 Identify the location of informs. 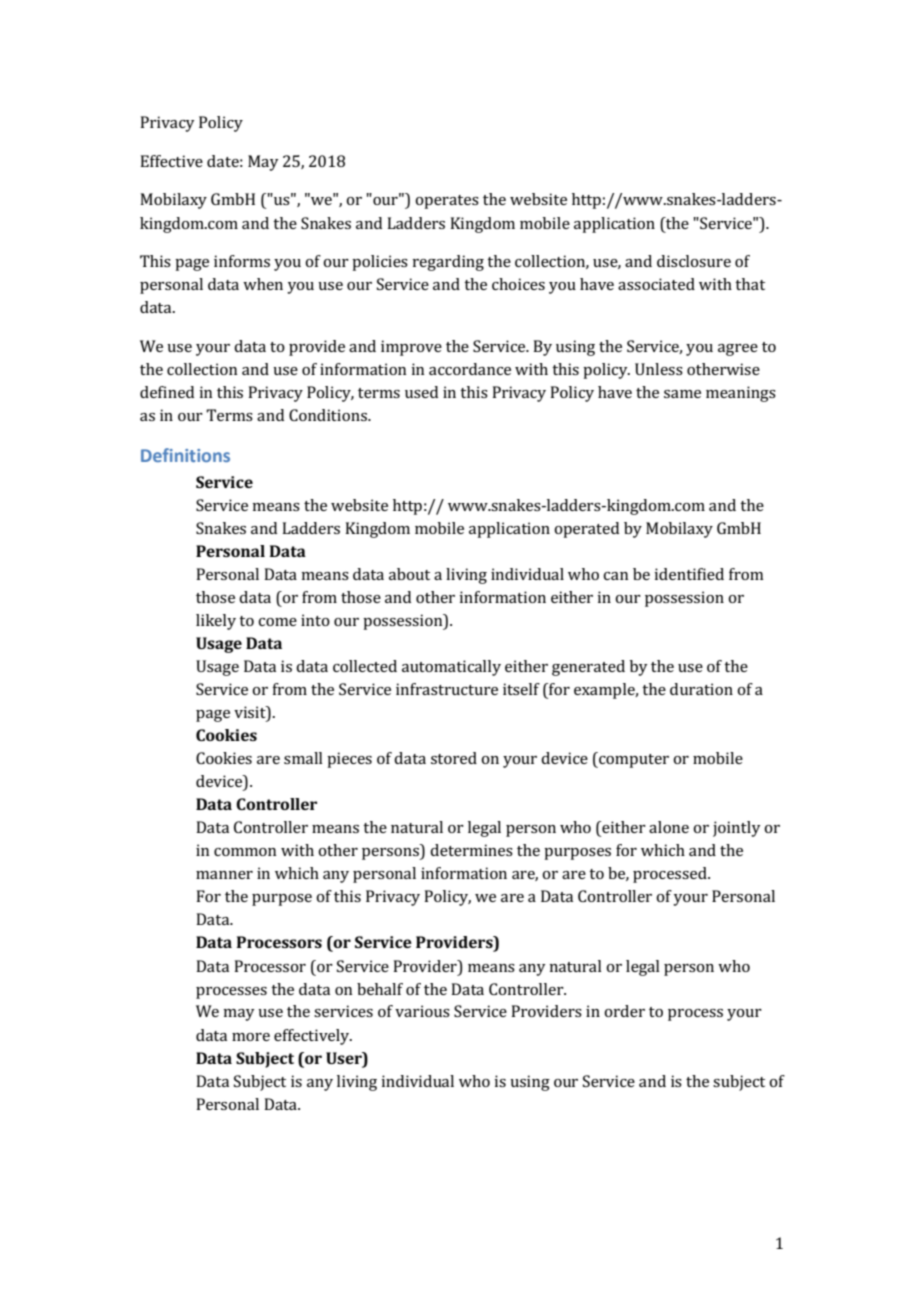
(242, 261).
